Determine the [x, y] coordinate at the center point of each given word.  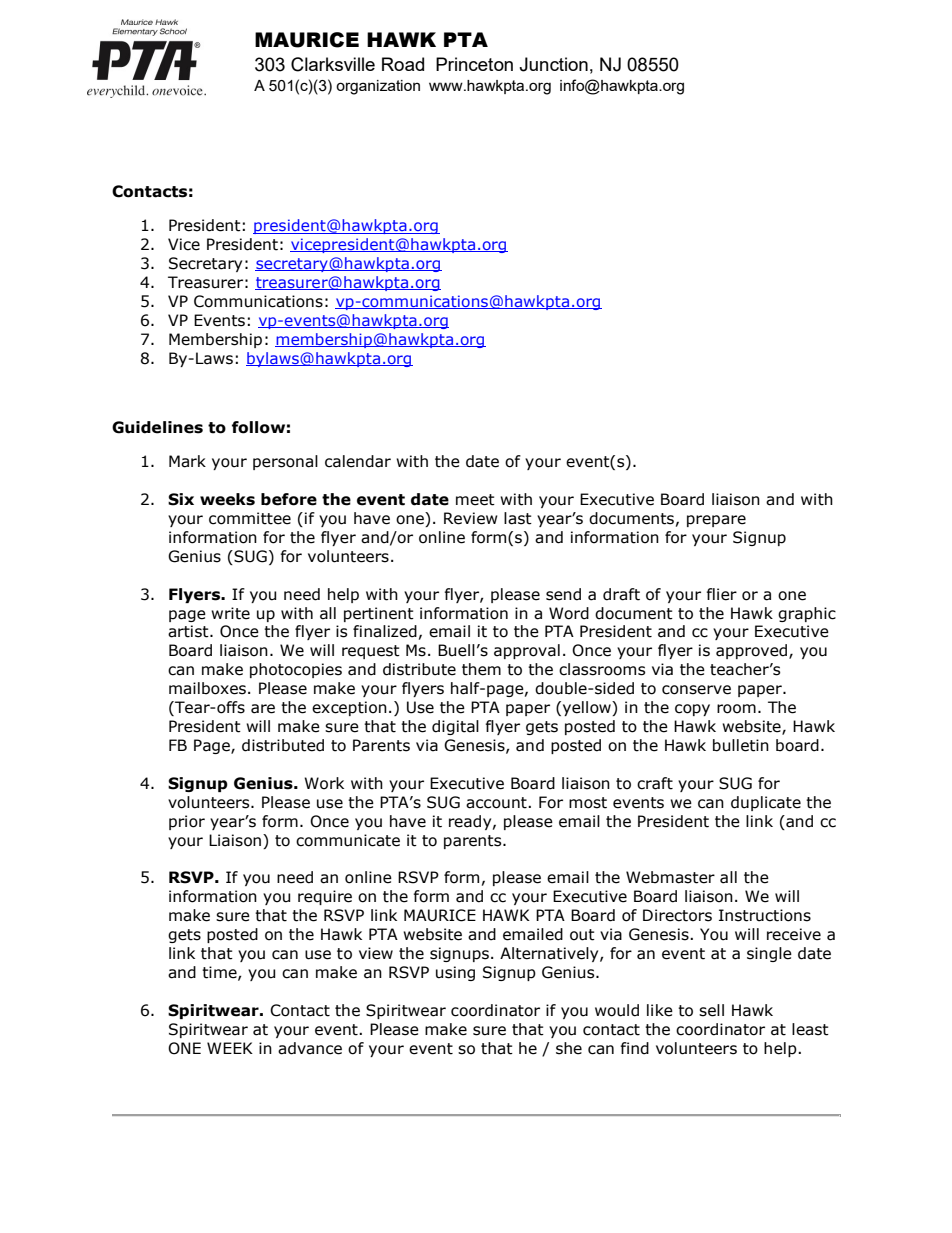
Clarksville [333, 64]
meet [475, 500]
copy [692, 710]
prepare [716, 521]
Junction [553, 64]
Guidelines [157, 427]
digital [455, 727]
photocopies [296, 670]
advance [310, 1048]
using [455, 973]
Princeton [474, 64]
